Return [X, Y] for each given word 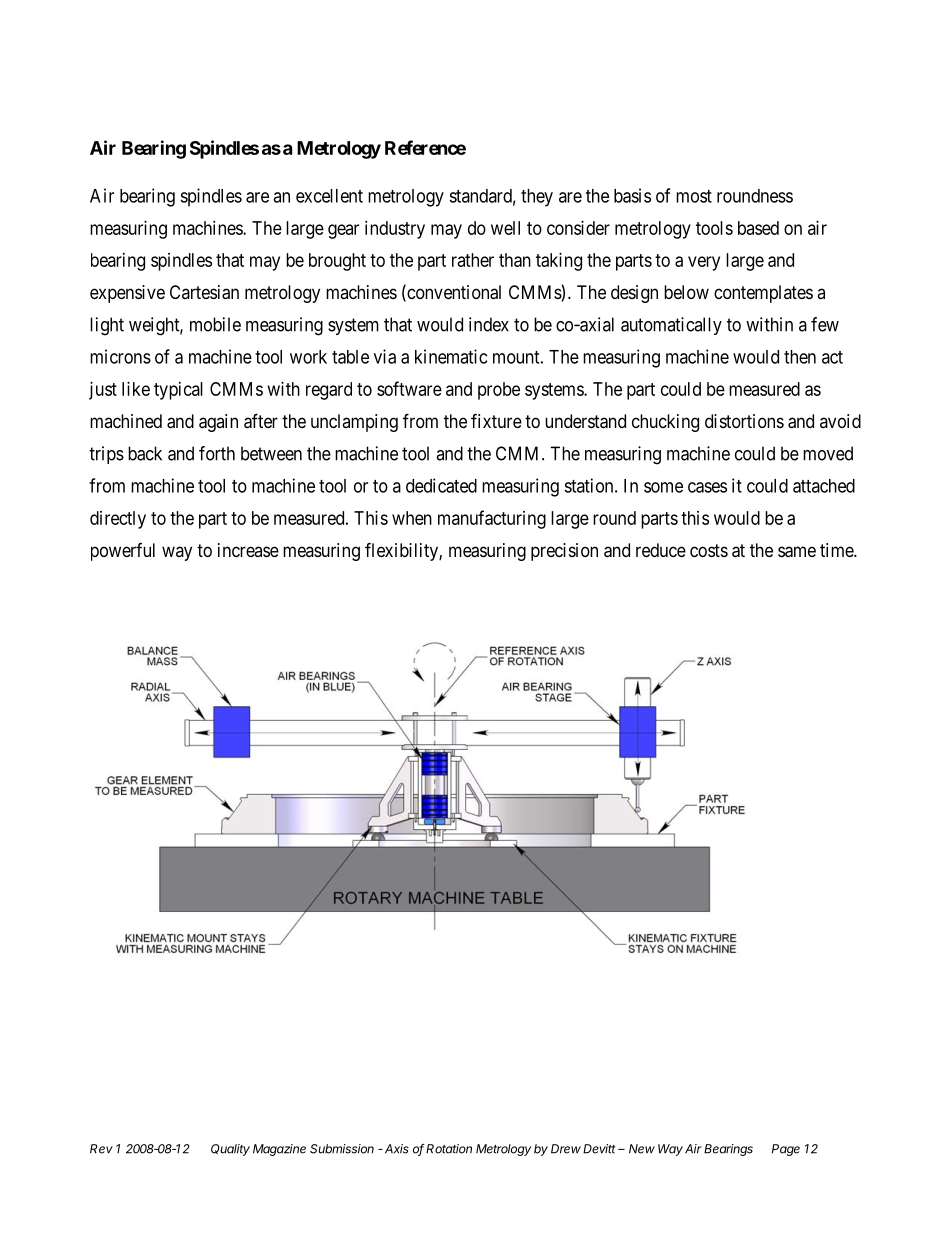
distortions [744, 421]
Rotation [449, 1149]
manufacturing [492, 519]
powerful [123, 552]
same [797, 552]
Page [786, 1150]
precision [564, 552]
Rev [101, 1149]
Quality [230, 1150]
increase [248, 550]
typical [178, 391]
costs [709, 550]
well [505, 228]
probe [499, 391]
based [758, 228]
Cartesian [204, 292]
